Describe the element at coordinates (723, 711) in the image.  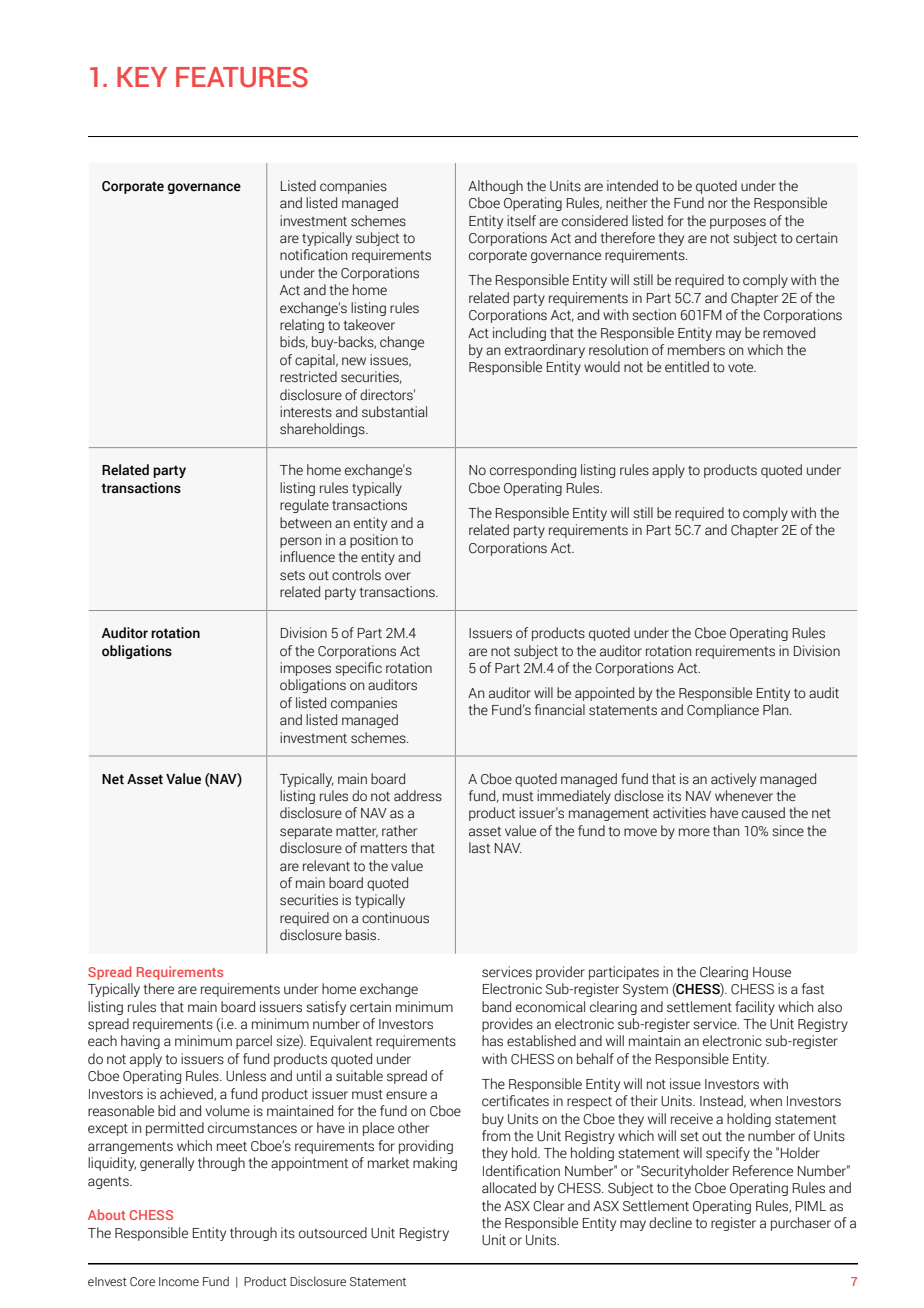
I see `Compliance` at that location.
